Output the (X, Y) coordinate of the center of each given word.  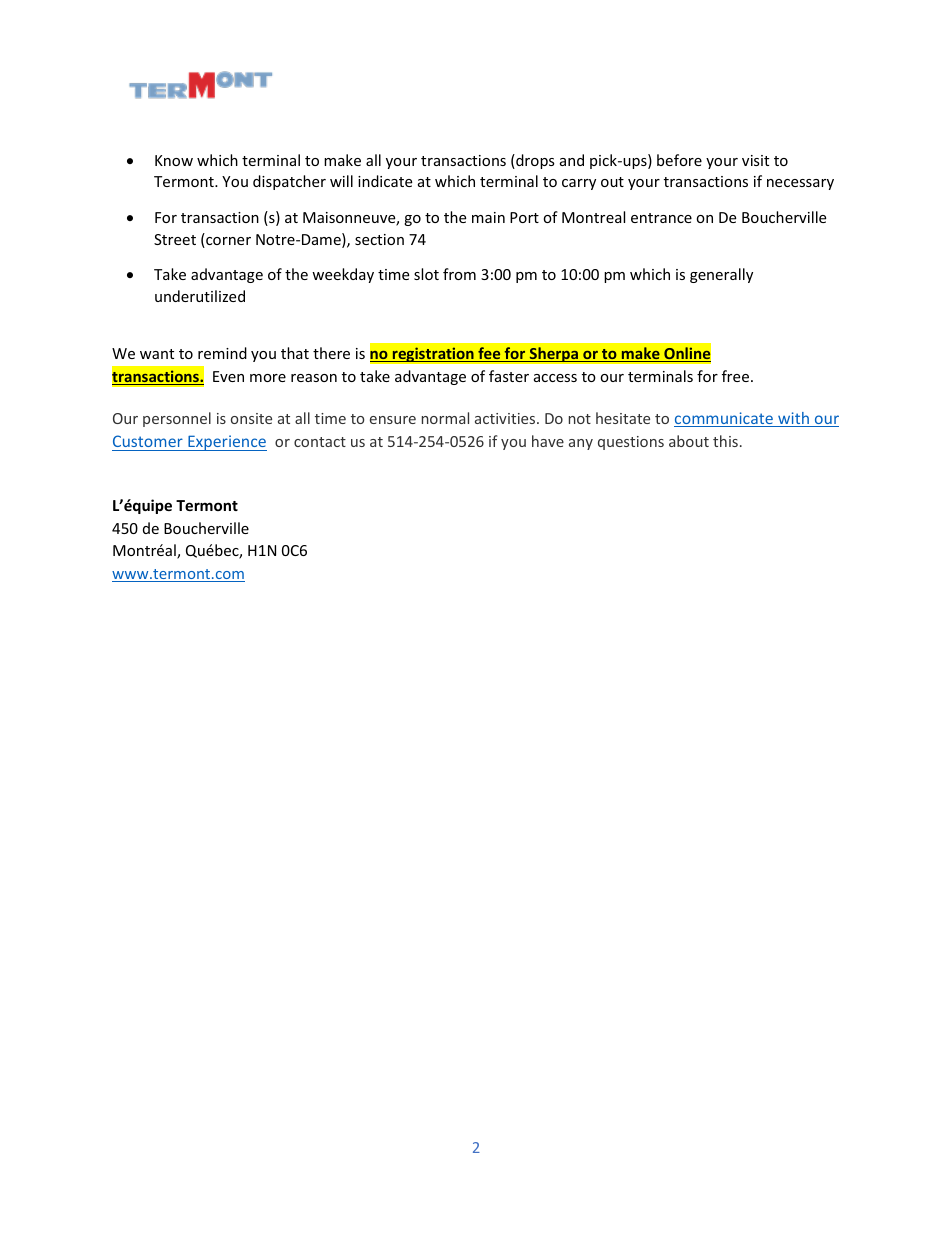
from (459, 274)
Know (174, 160)
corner (227, 242)
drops (534, 161)
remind (222, 353)
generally (721, 275)
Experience (226, 443)
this (725, 441)
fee (489, 354)
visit (755, 160)
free (735, 376)
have (548, 441)
